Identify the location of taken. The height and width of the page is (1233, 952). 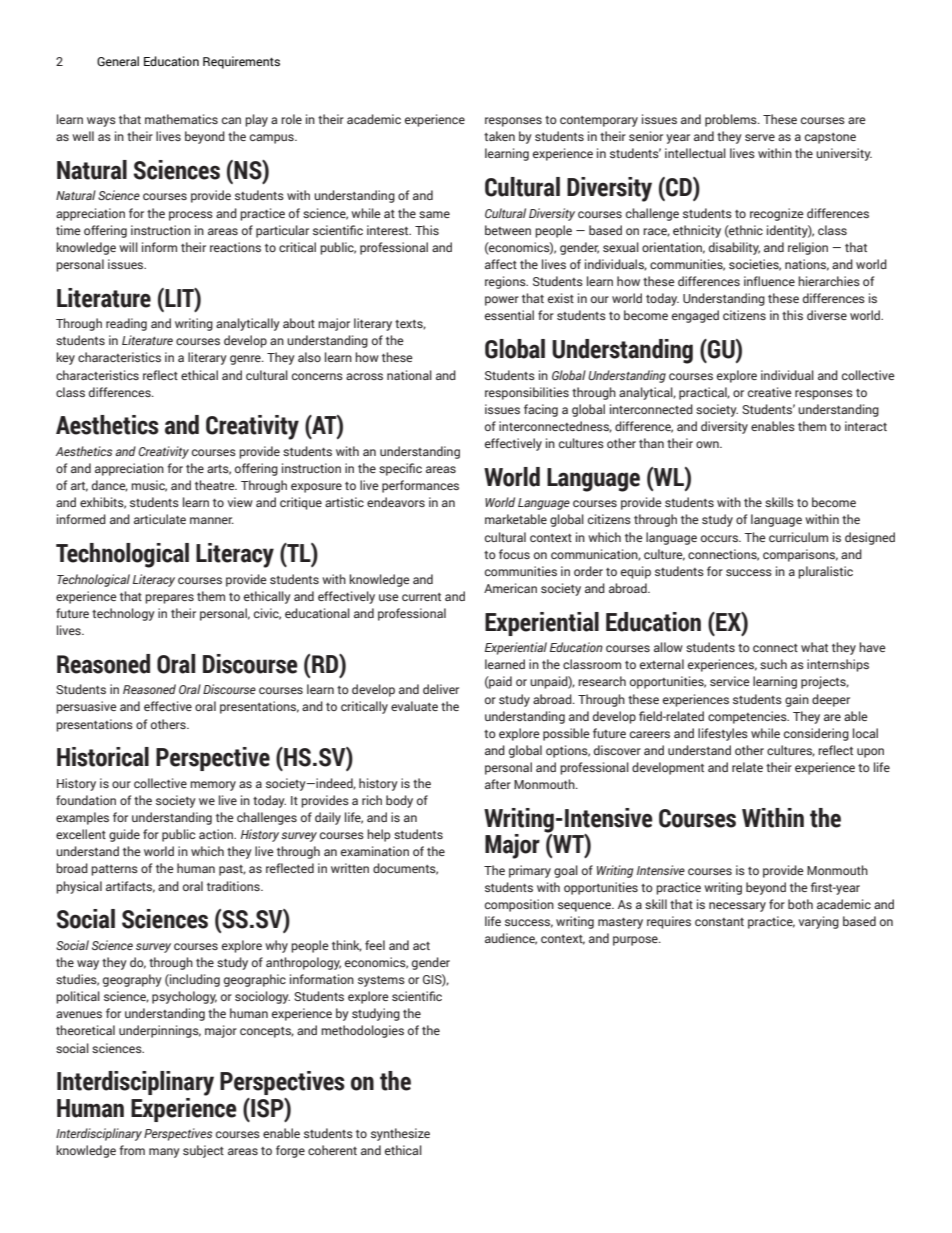
(499, 136).
